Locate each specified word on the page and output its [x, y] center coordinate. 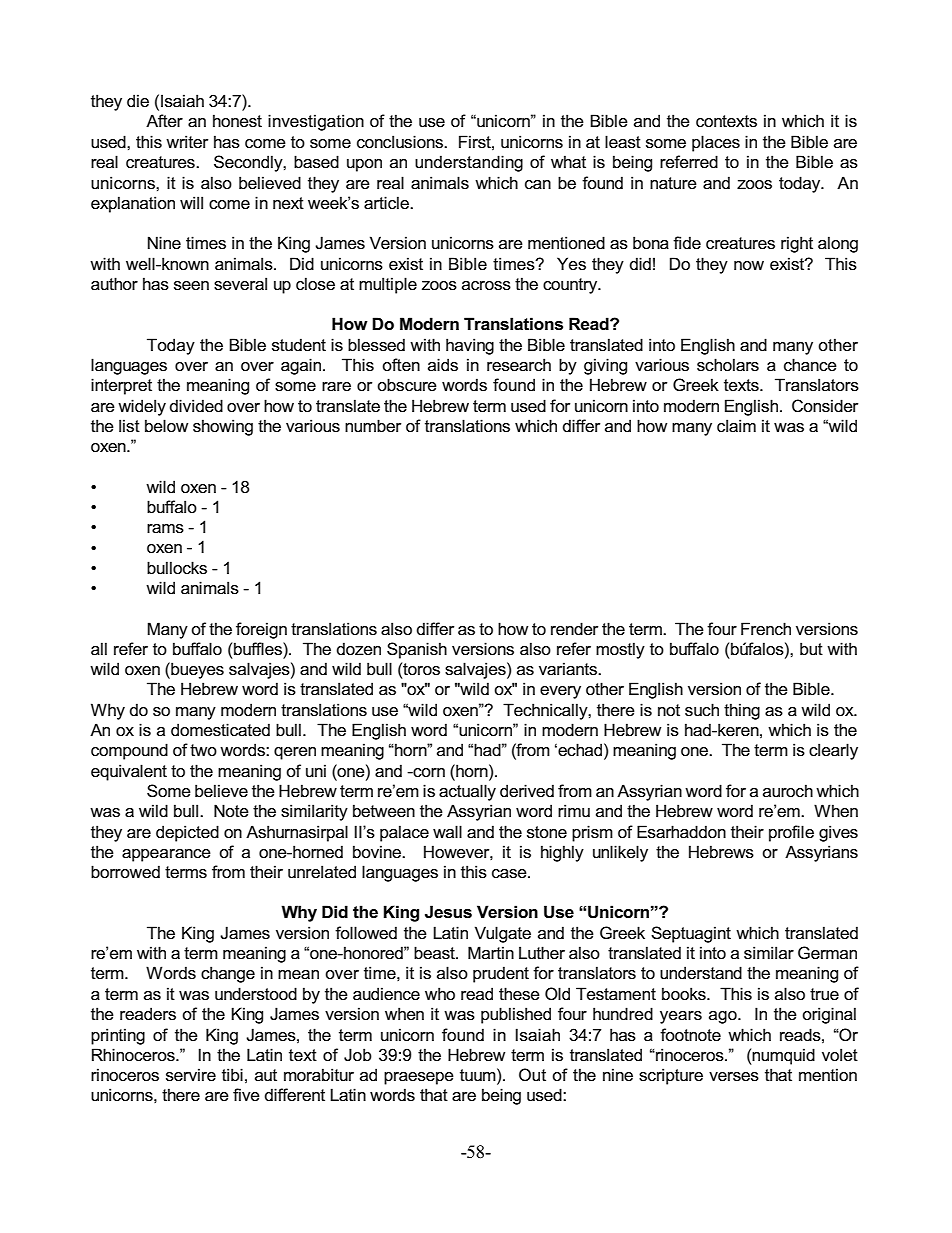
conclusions [401, 142]
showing [223, 427]
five [246, 1094]
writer [187, 141]
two [203, 750]
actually [467, 792]
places [716, 143]
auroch [788, 790]
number [373, 425]
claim [736, 426]
